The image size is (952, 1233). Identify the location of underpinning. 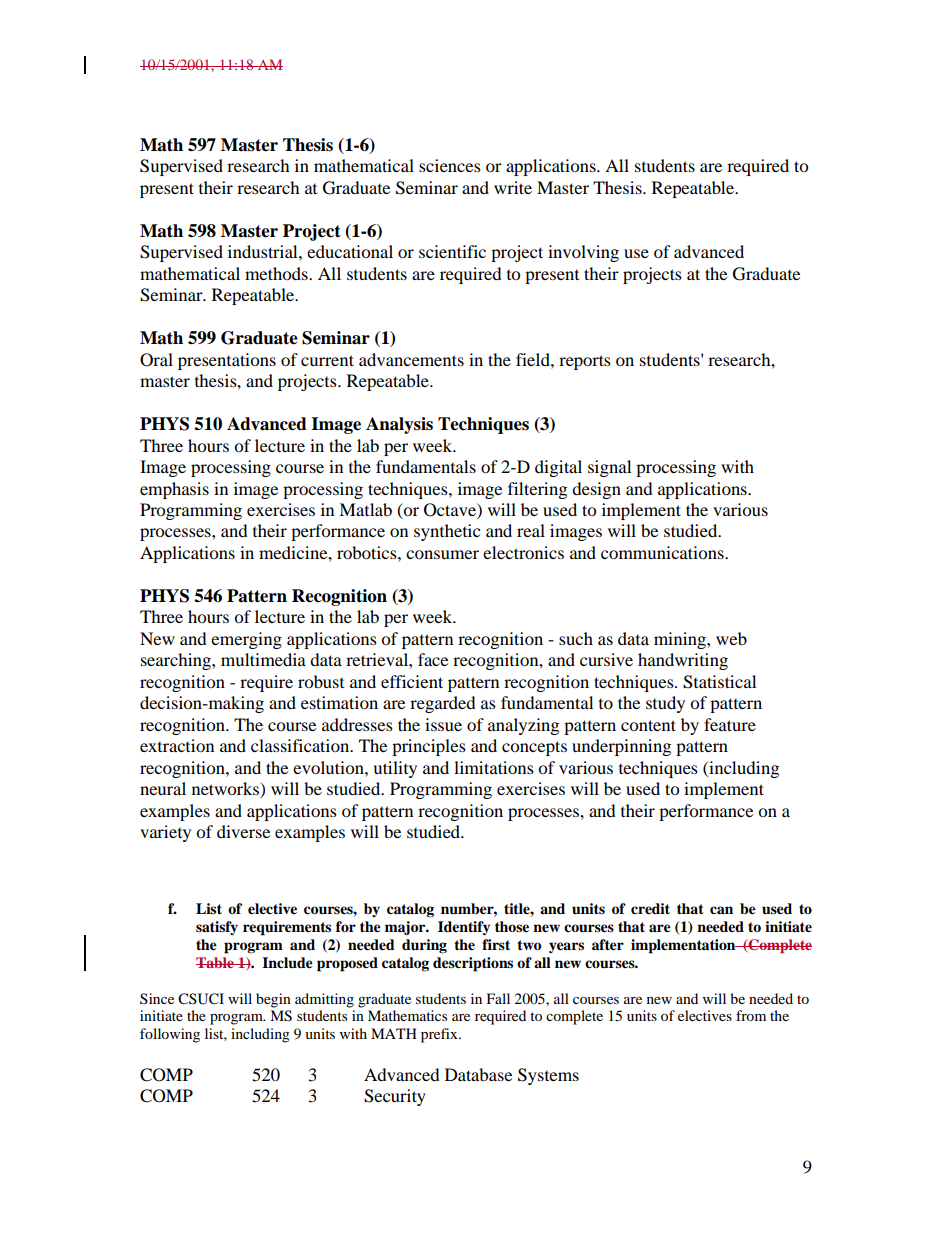
(621, 747).
